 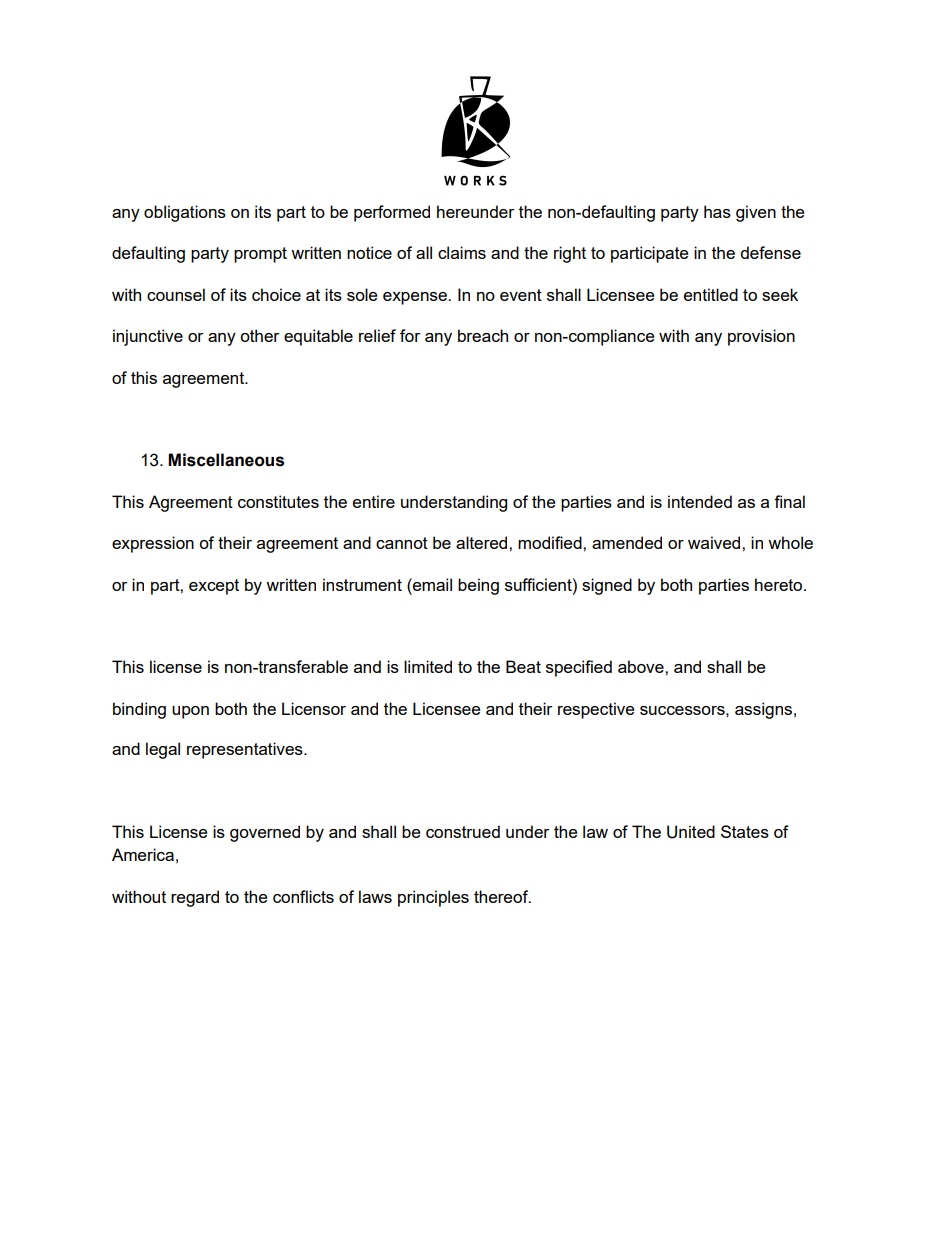 I want to click on has, so click(x=717, y=211).
